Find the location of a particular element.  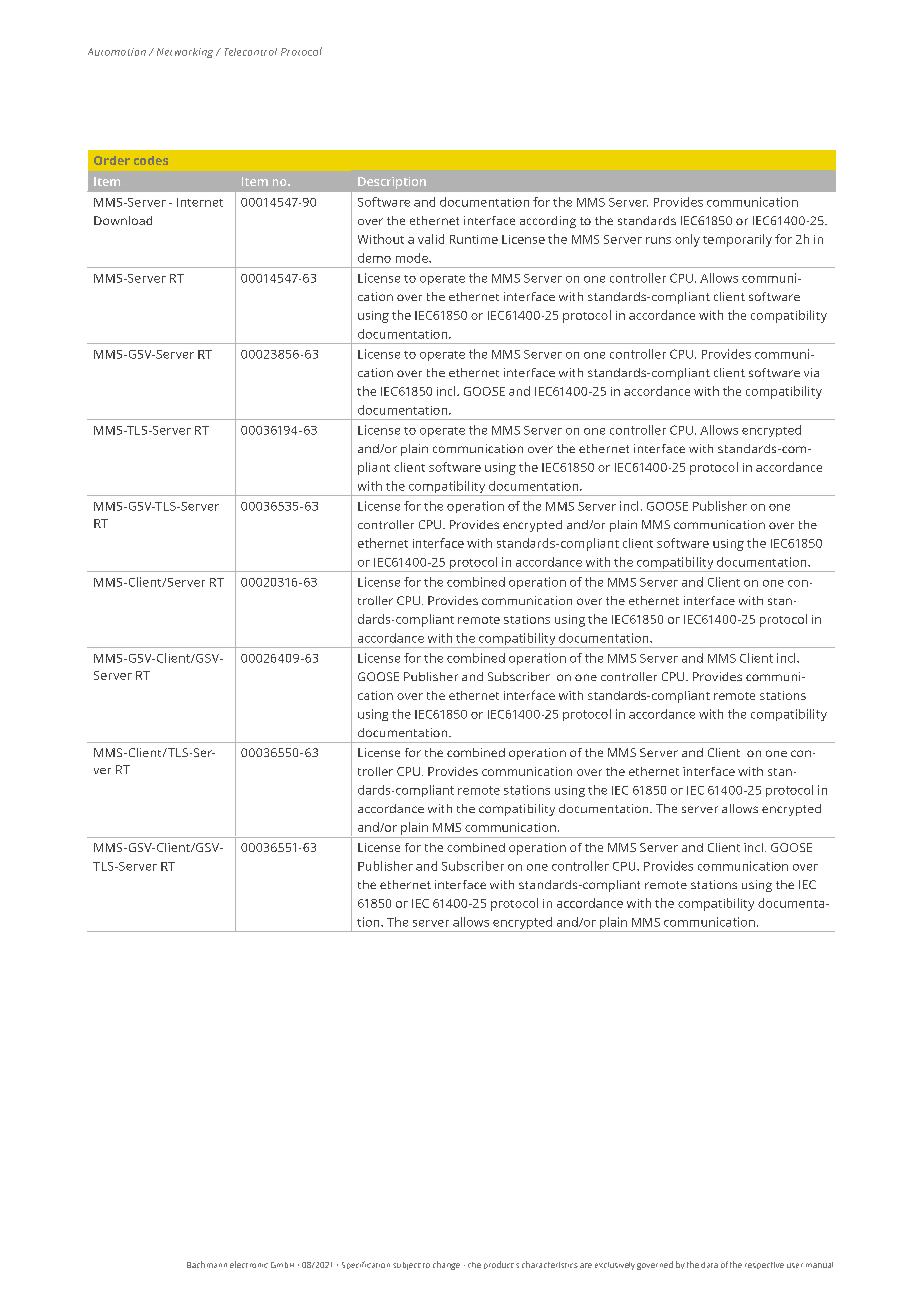

Download is located at coordinates (123, 220).
